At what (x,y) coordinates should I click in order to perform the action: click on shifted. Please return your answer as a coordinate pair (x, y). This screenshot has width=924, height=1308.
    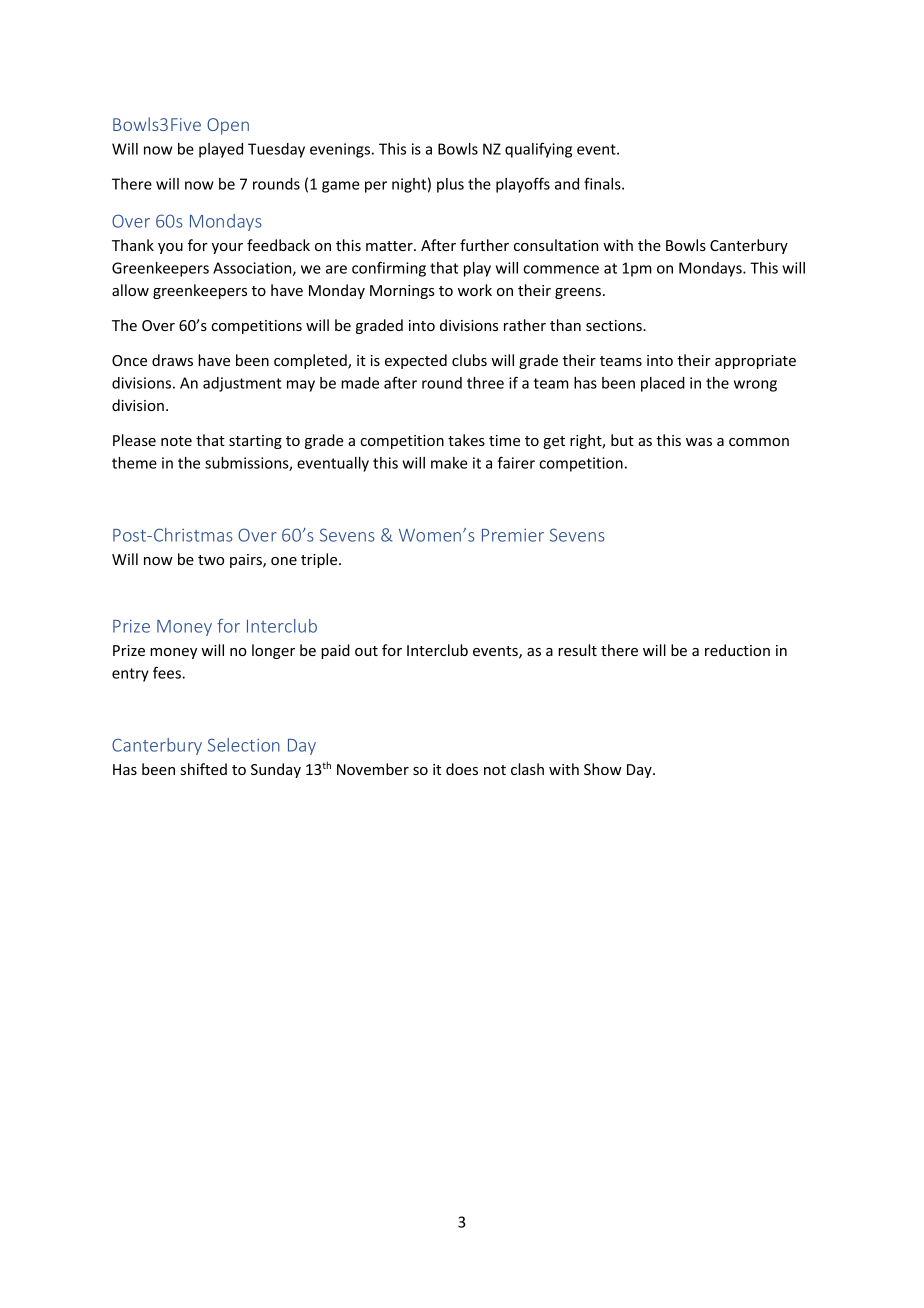
    Looking at the image, I should click on (204, 769).
